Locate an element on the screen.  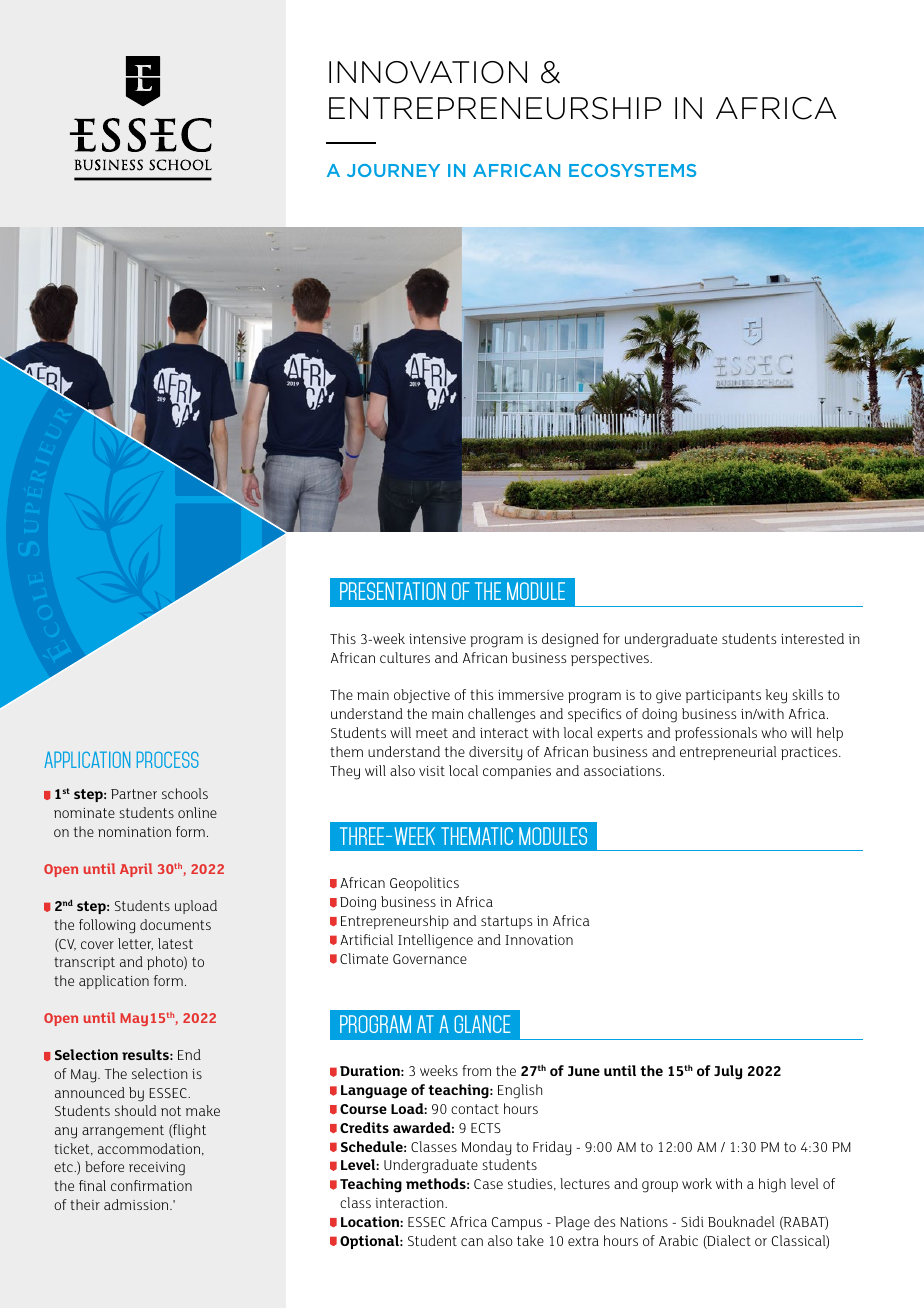
ECOSYSTEMS is located at coordinates (632, 170).
